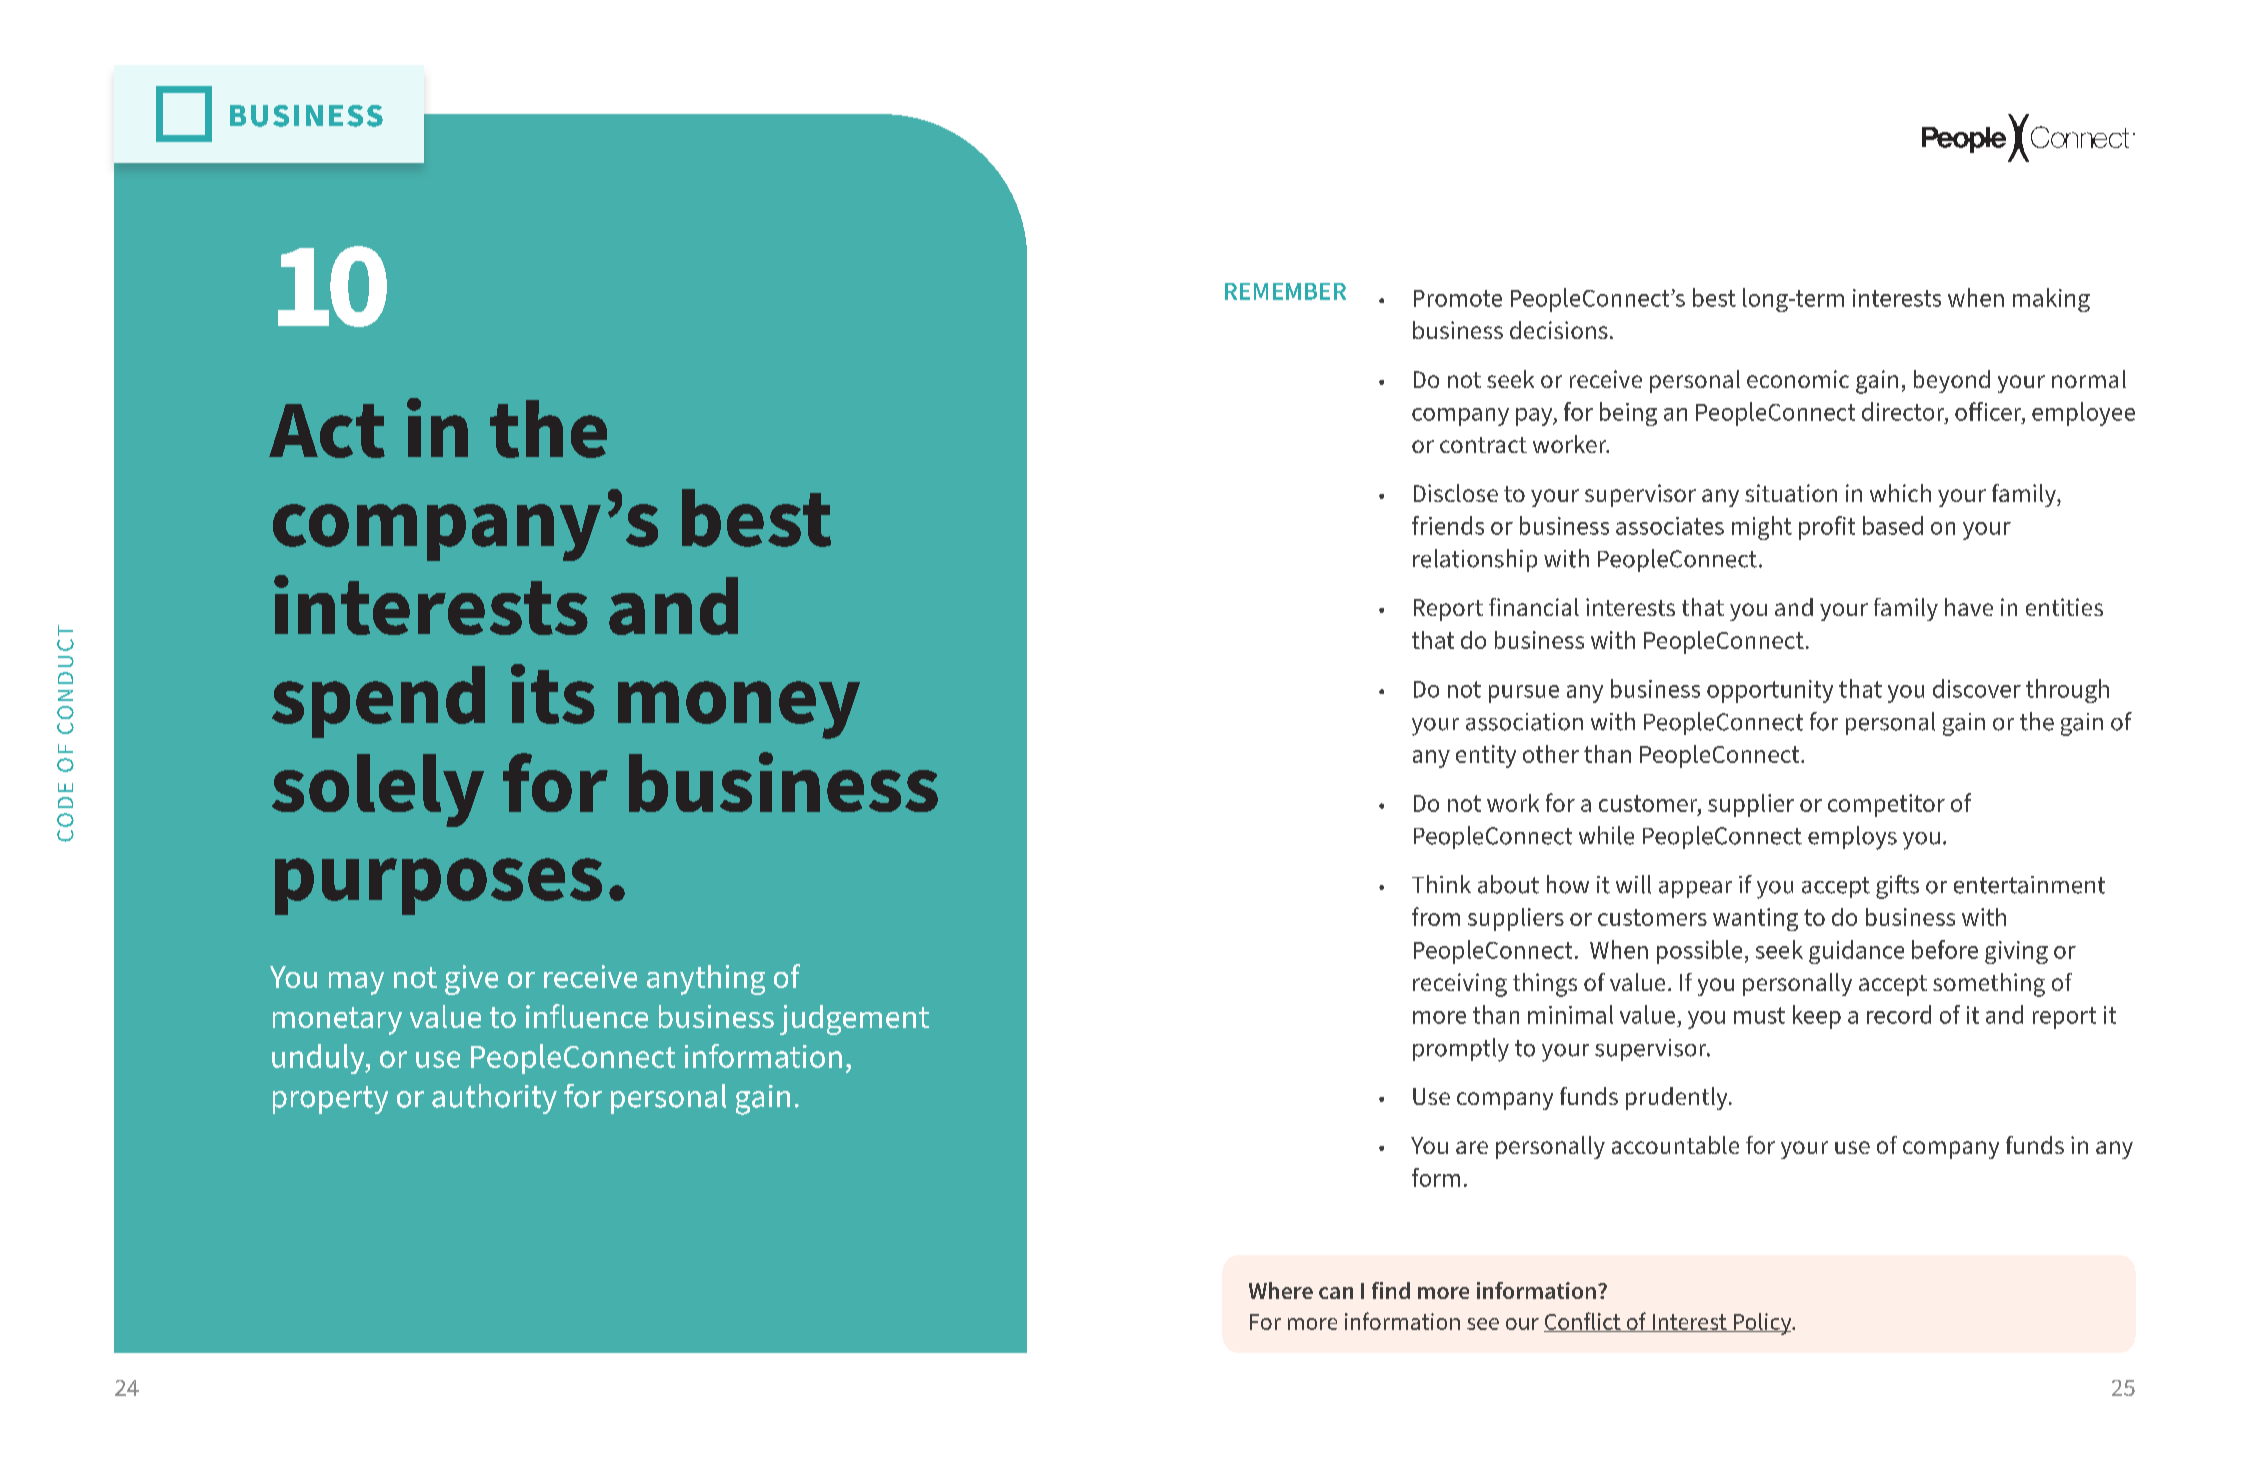  Describe the element at coordinates (1448, 525) in the screenshot. I see `friends` at that location.
